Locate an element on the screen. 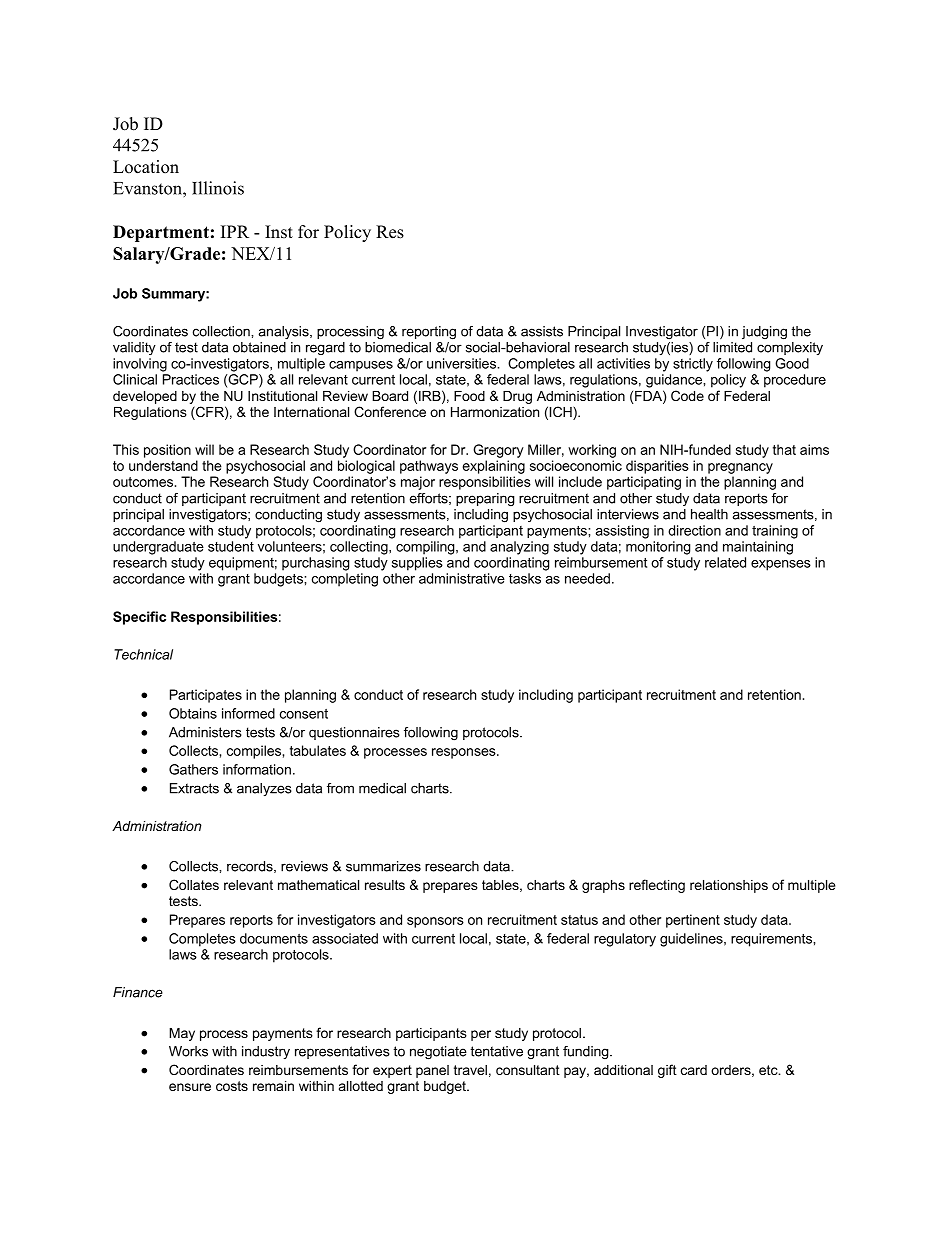 This screenshot has width=952, height=1233. preparing is located at coordinates (485, 499).
